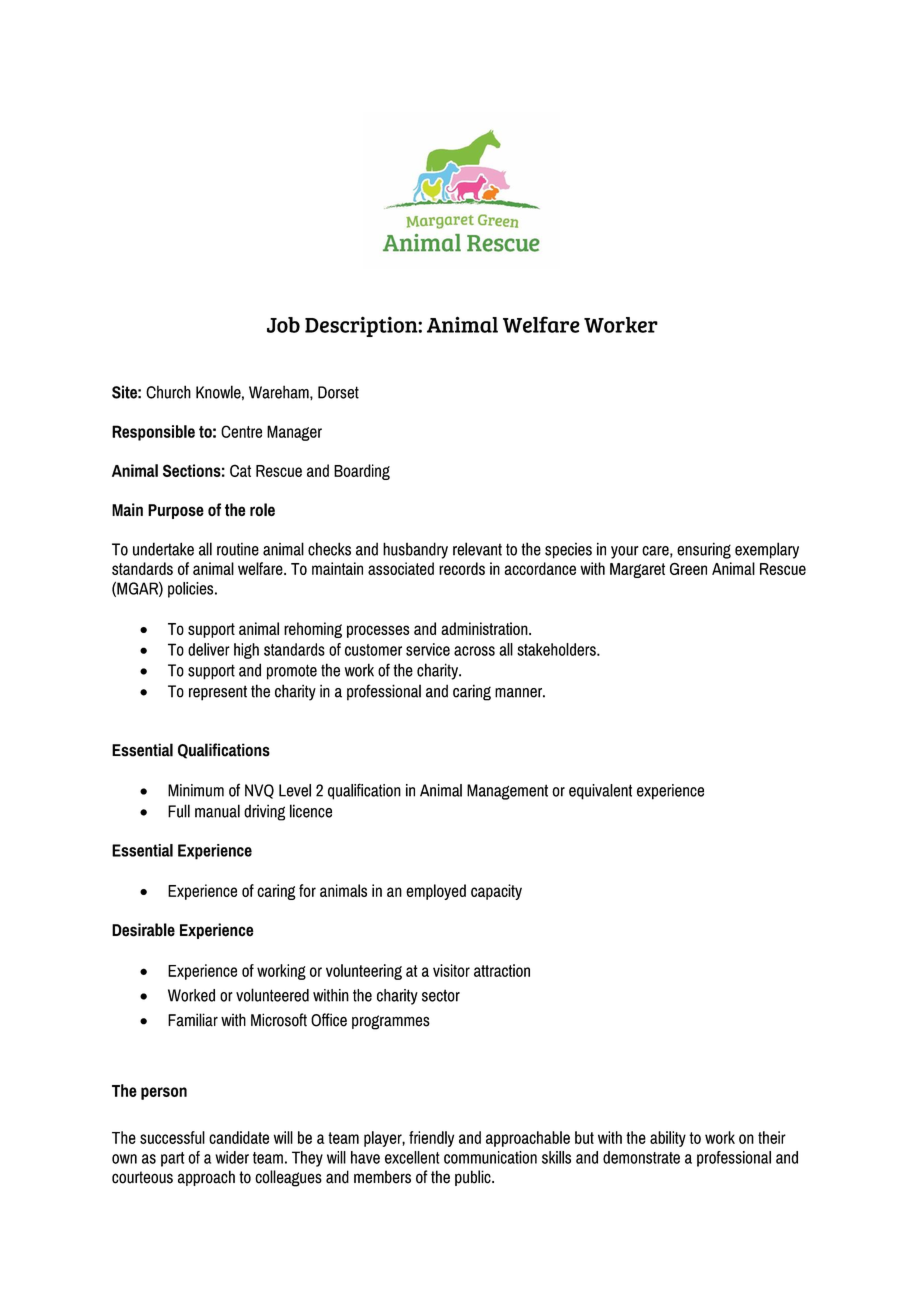 The height and width of the document is (1308, 924). What do you see at coordinates (688, 569) in the document?
I see `Green` at bounding box center [688, 569].
